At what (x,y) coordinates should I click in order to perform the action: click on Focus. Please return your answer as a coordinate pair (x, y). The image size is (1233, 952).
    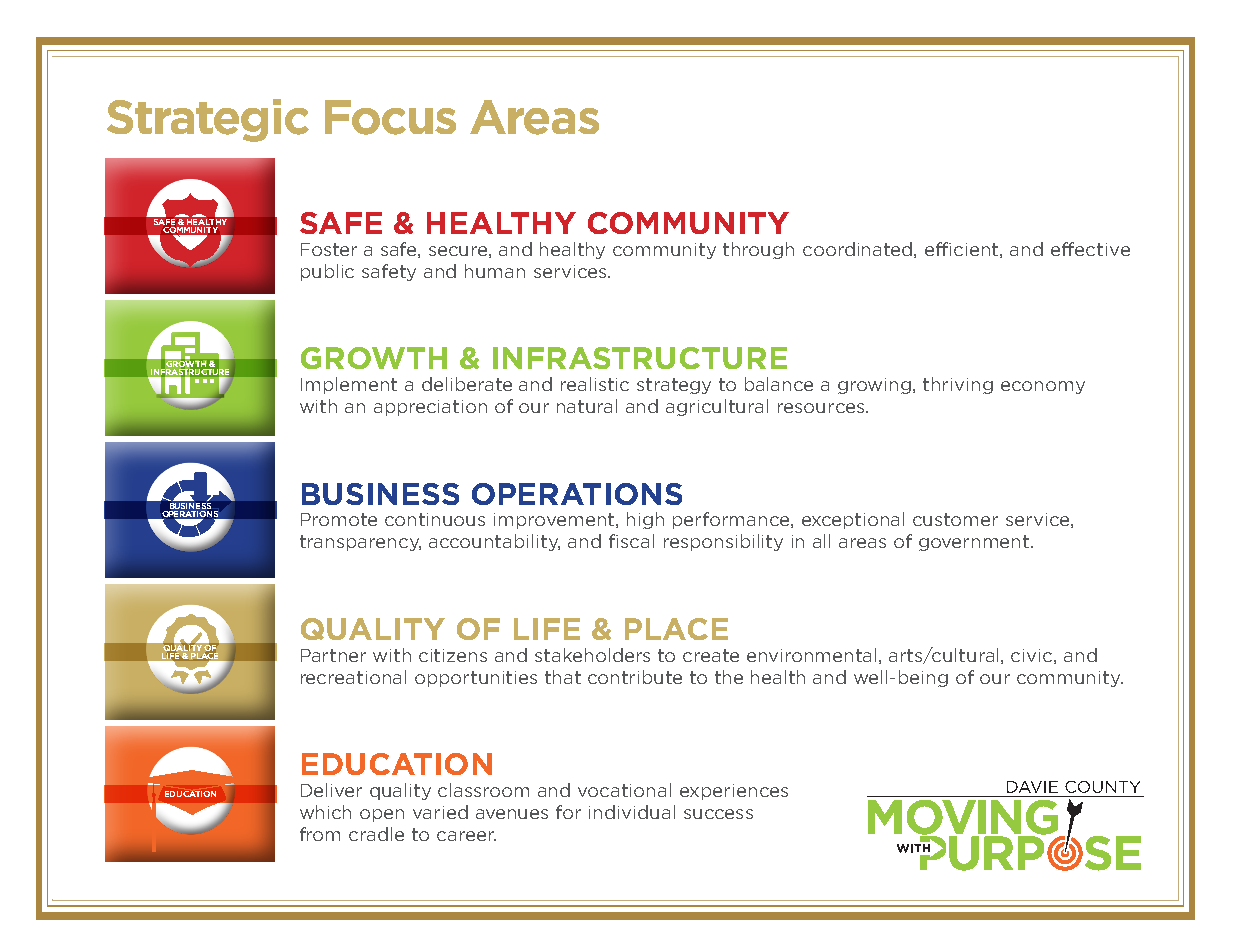
    Looking at the image, I should click on (390, 117).
